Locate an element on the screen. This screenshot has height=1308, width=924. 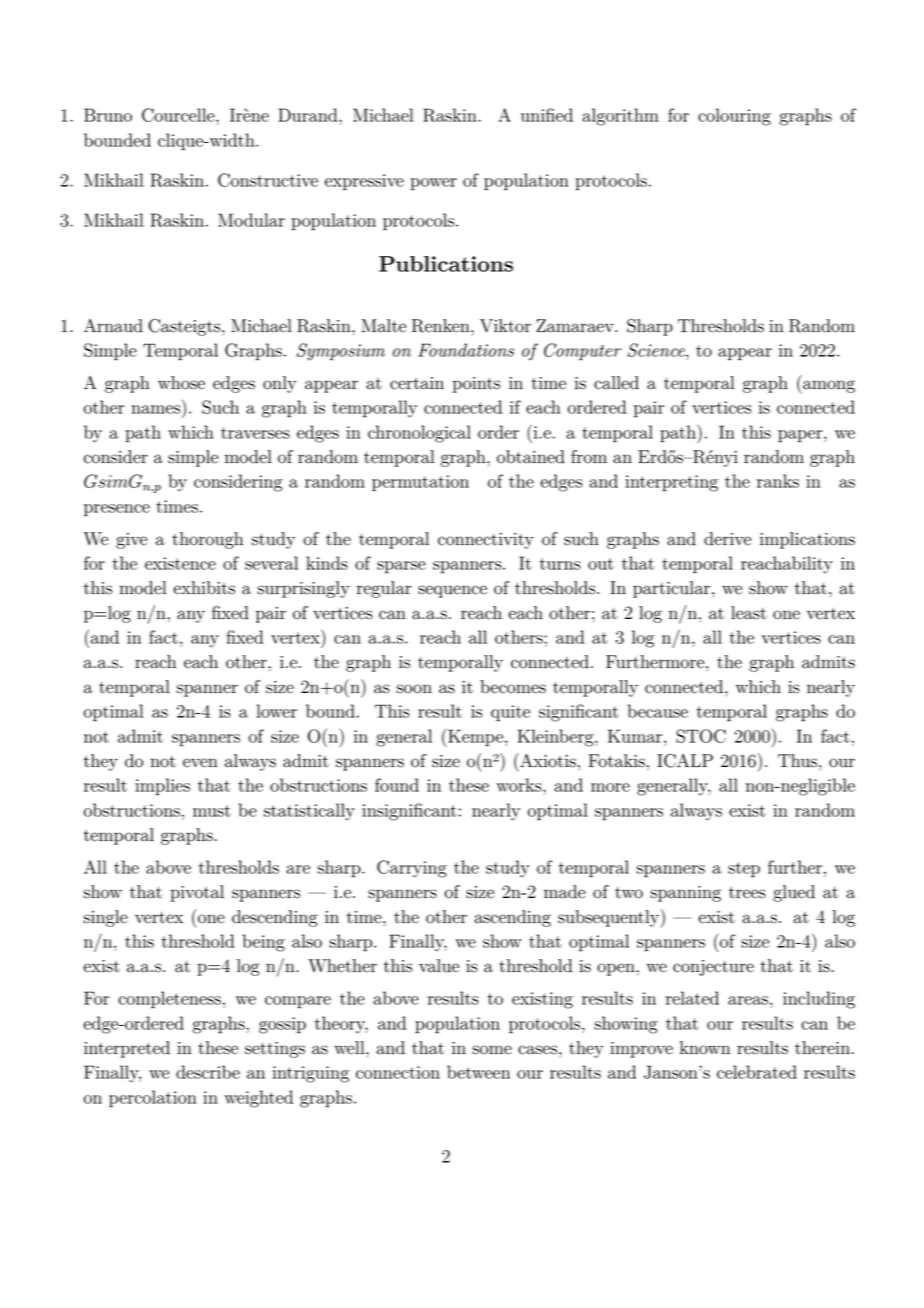
even is located at coordinates (200, 763).
